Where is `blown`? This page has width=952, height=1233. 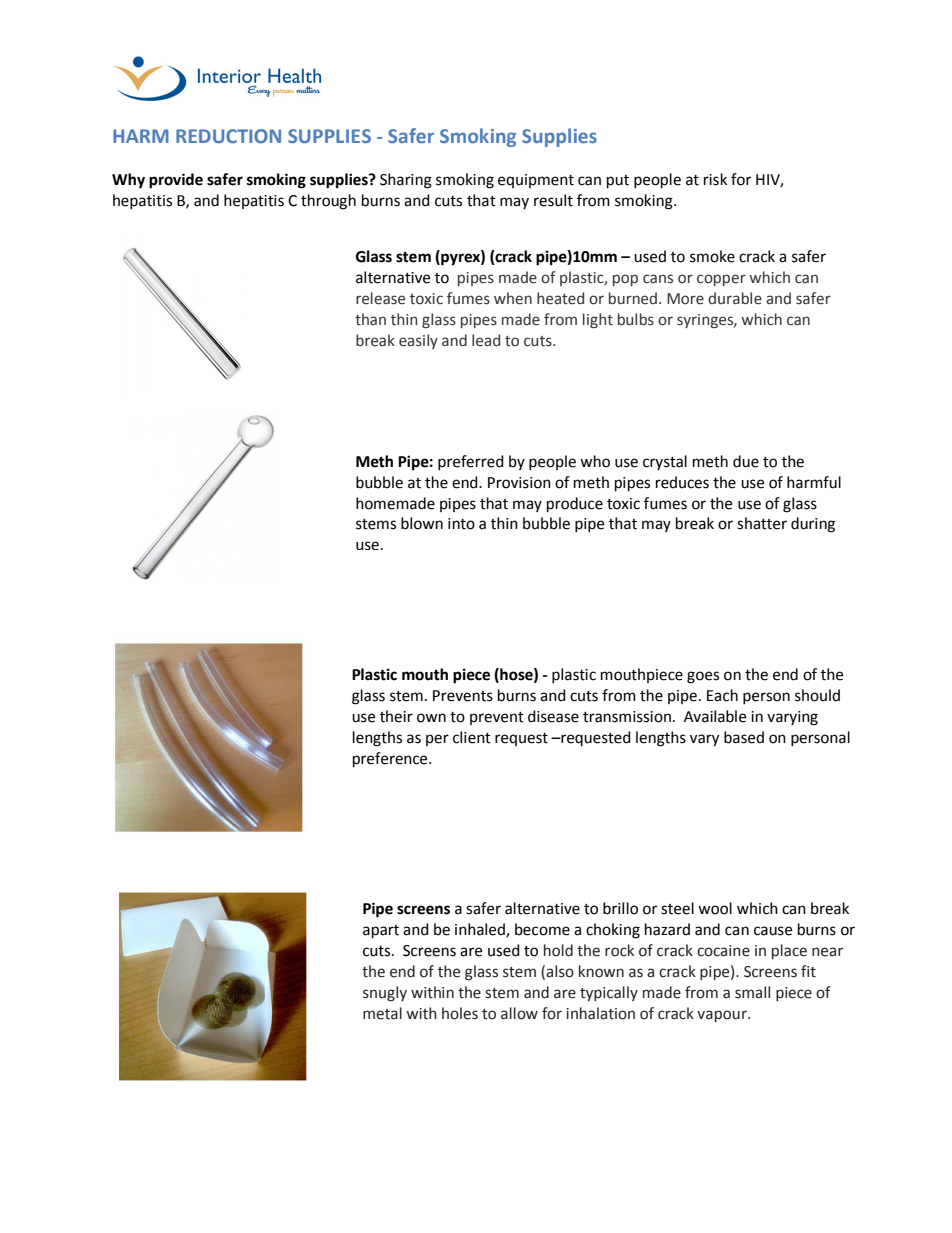 blown is located at coordinates (422, 523).
